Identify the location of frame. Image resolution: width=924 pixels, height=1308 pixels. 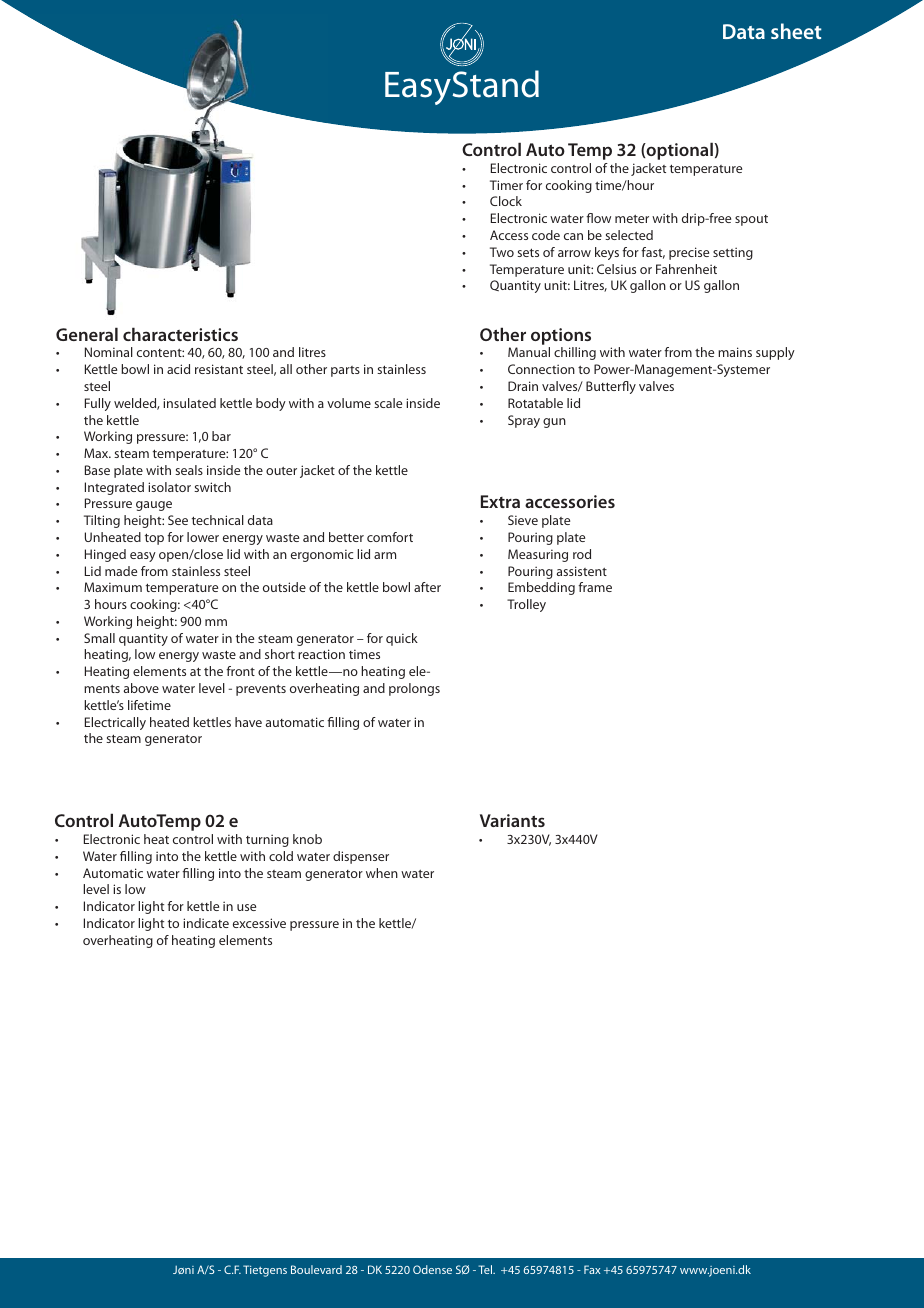
(595, 587).
